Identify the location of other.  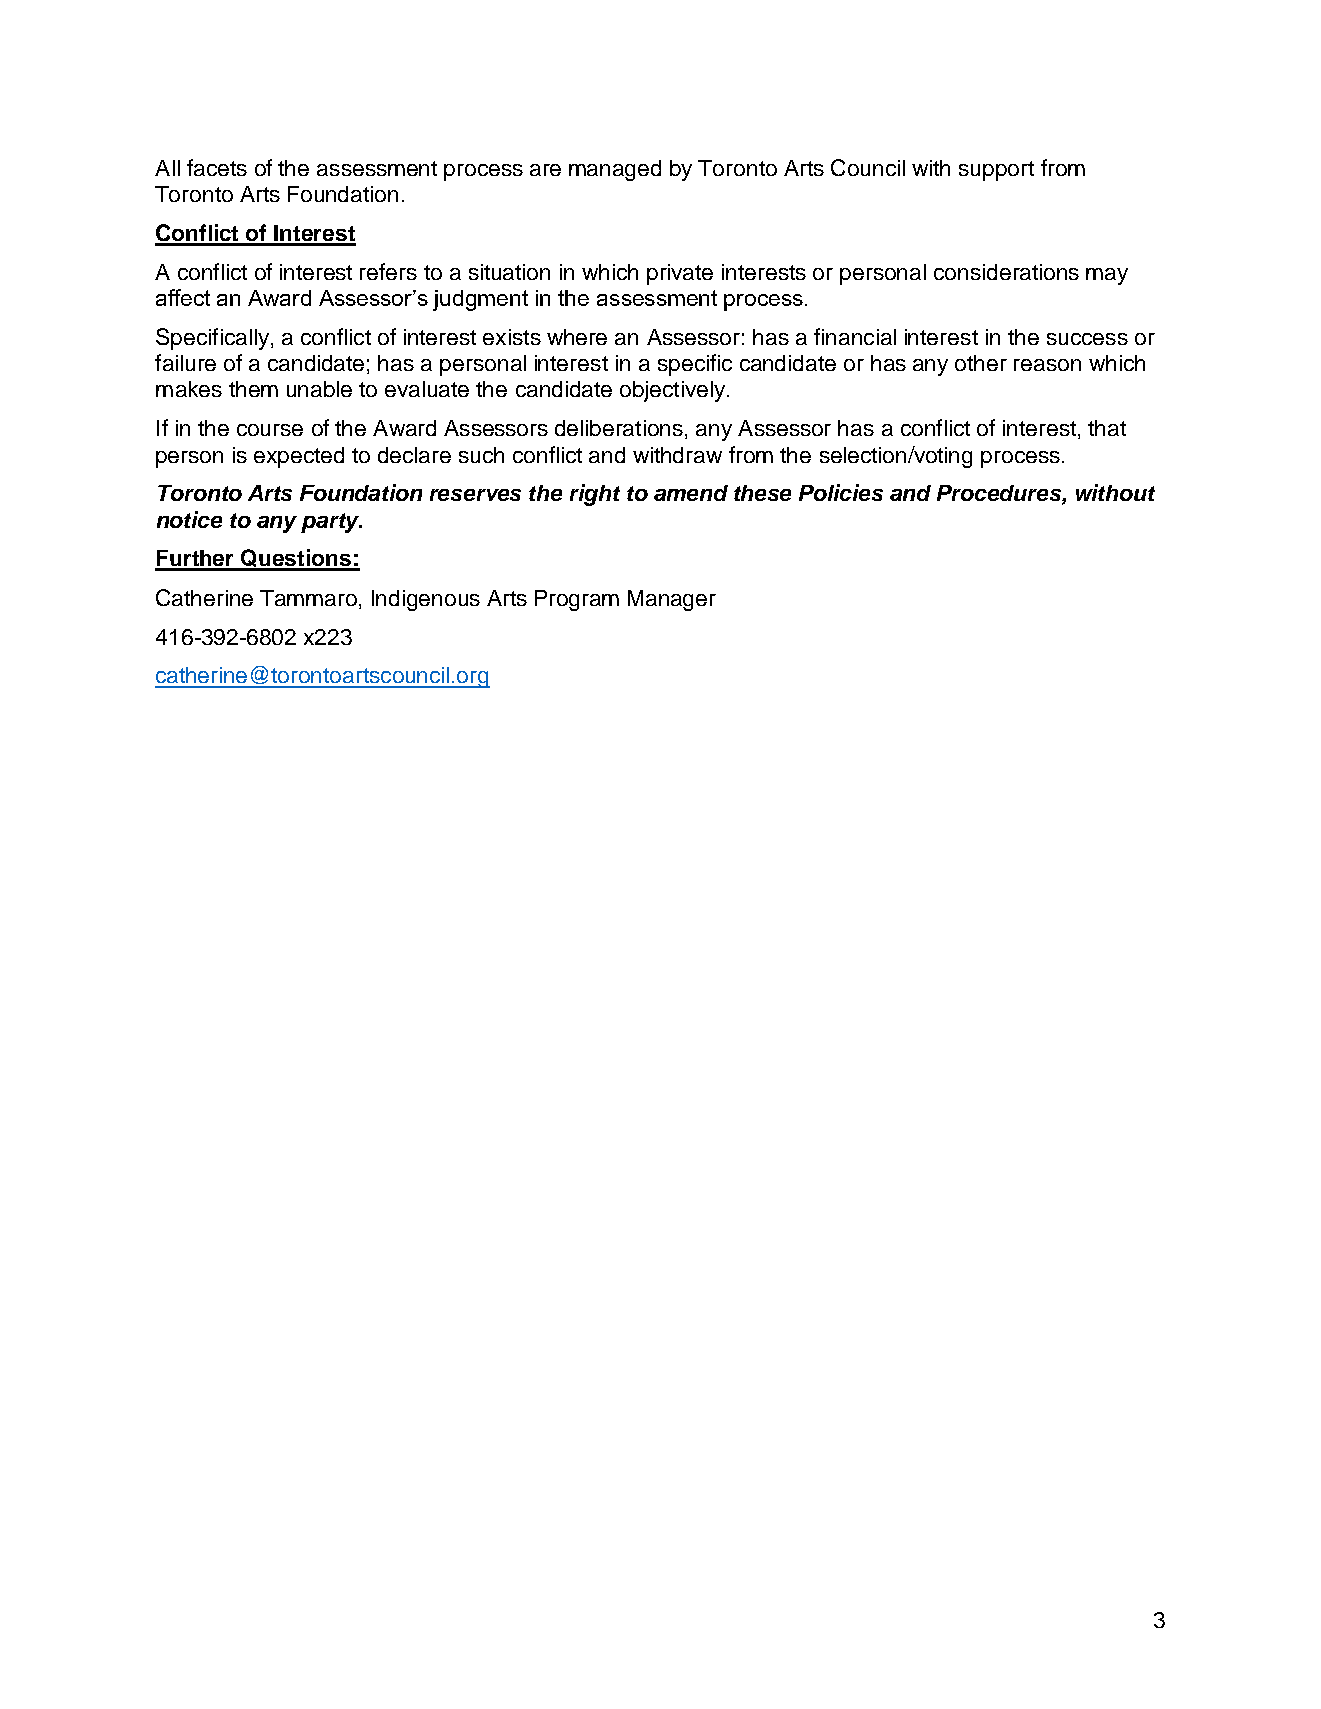
(981, 363).
